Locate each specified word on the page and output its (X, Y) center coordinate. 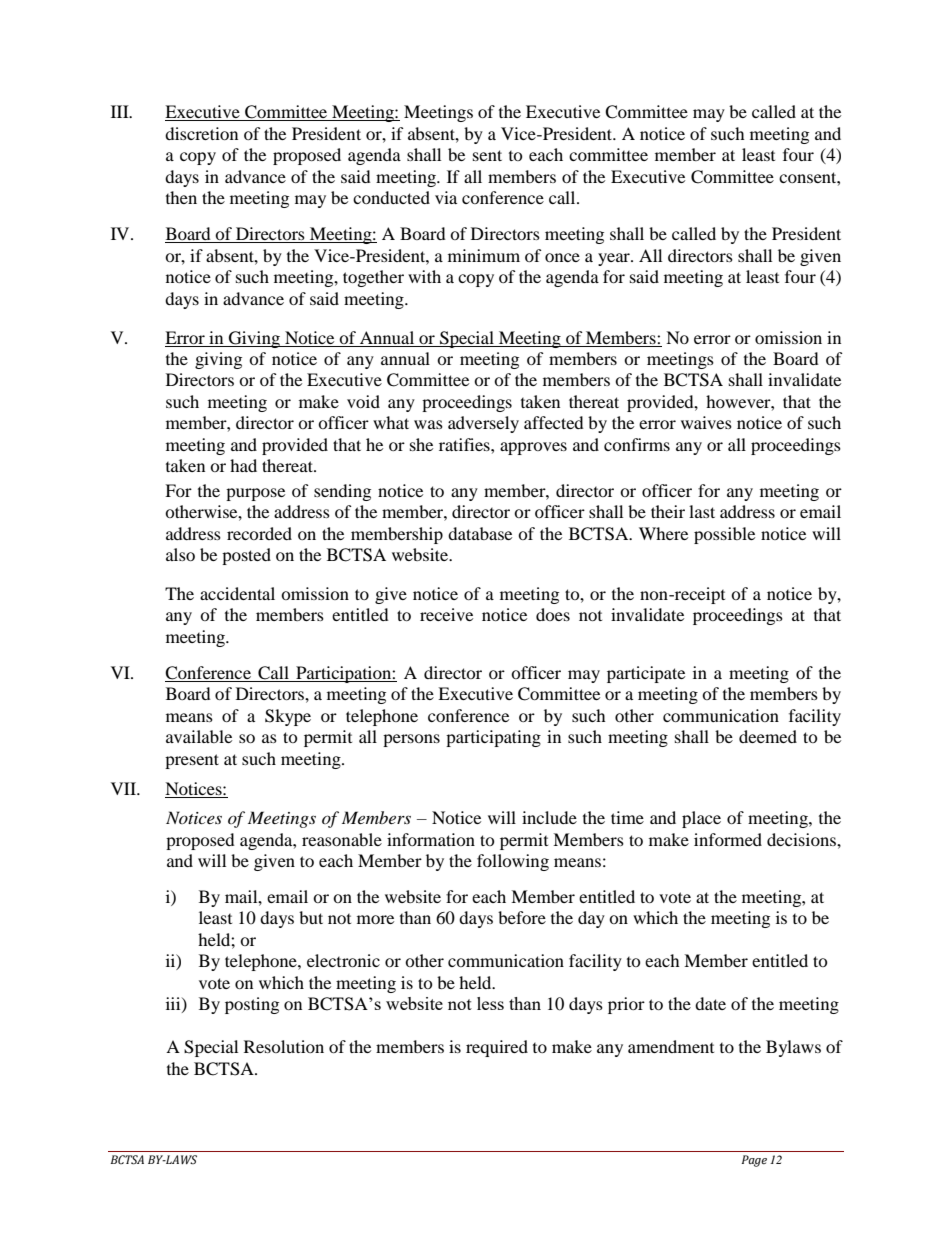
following (513, 862)
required (497, 1048)
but (311, 917)
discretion (201, 133)
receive (446, 614)
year (615, 259)
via (446, 197)
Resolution (284, 1046)
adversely (483, 424)
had (243, 465)
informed (728, 839)
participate (646, 674)
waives (706, 422)
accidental (237, 593)
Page (754, 1161)
